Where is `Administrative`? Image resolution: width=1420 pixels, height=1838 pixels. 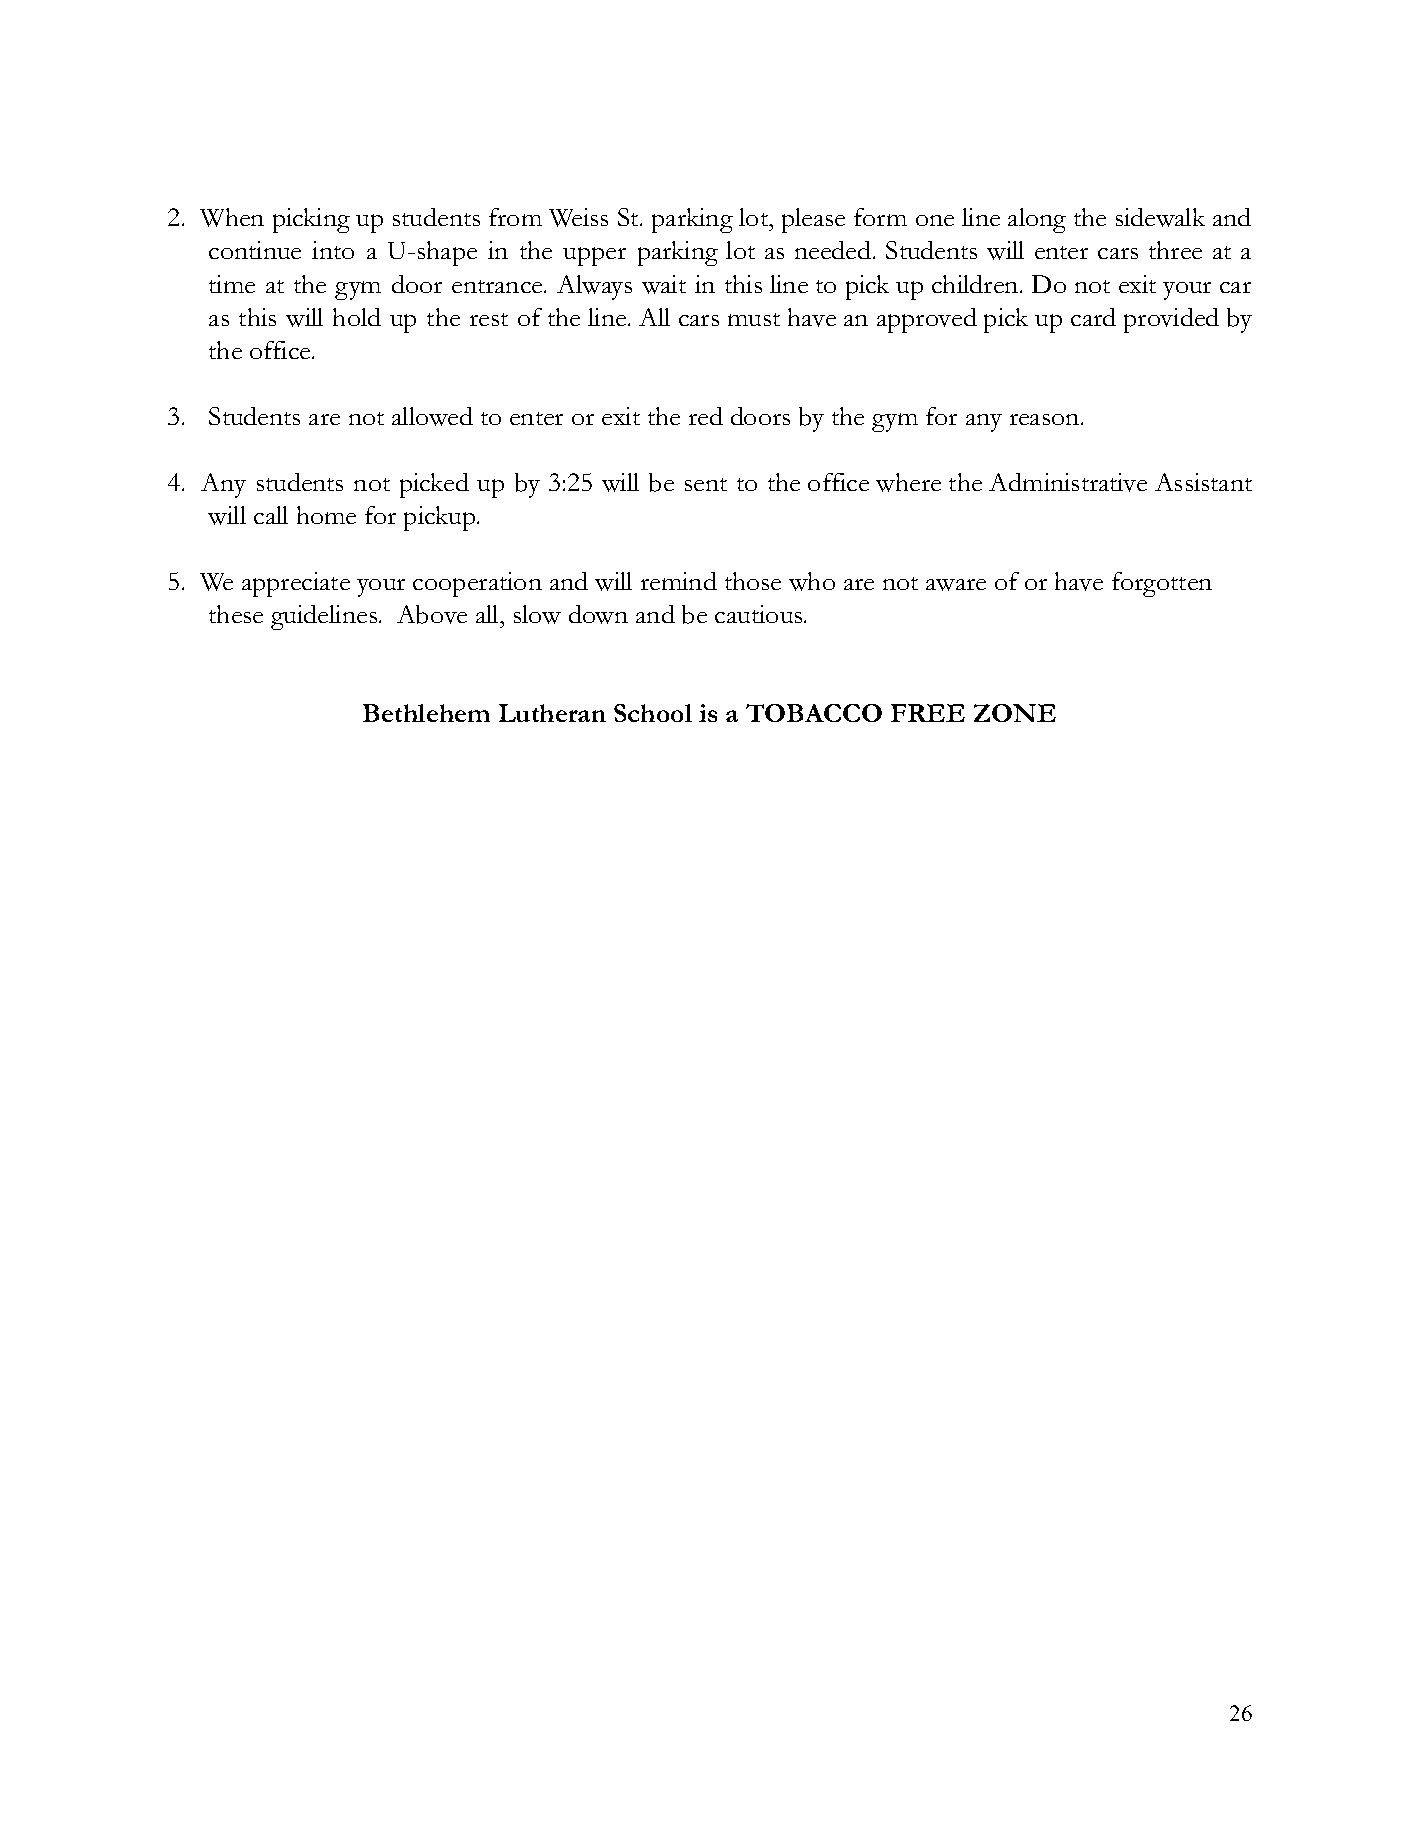 Administrative is located at coordinates (1068, 482).
